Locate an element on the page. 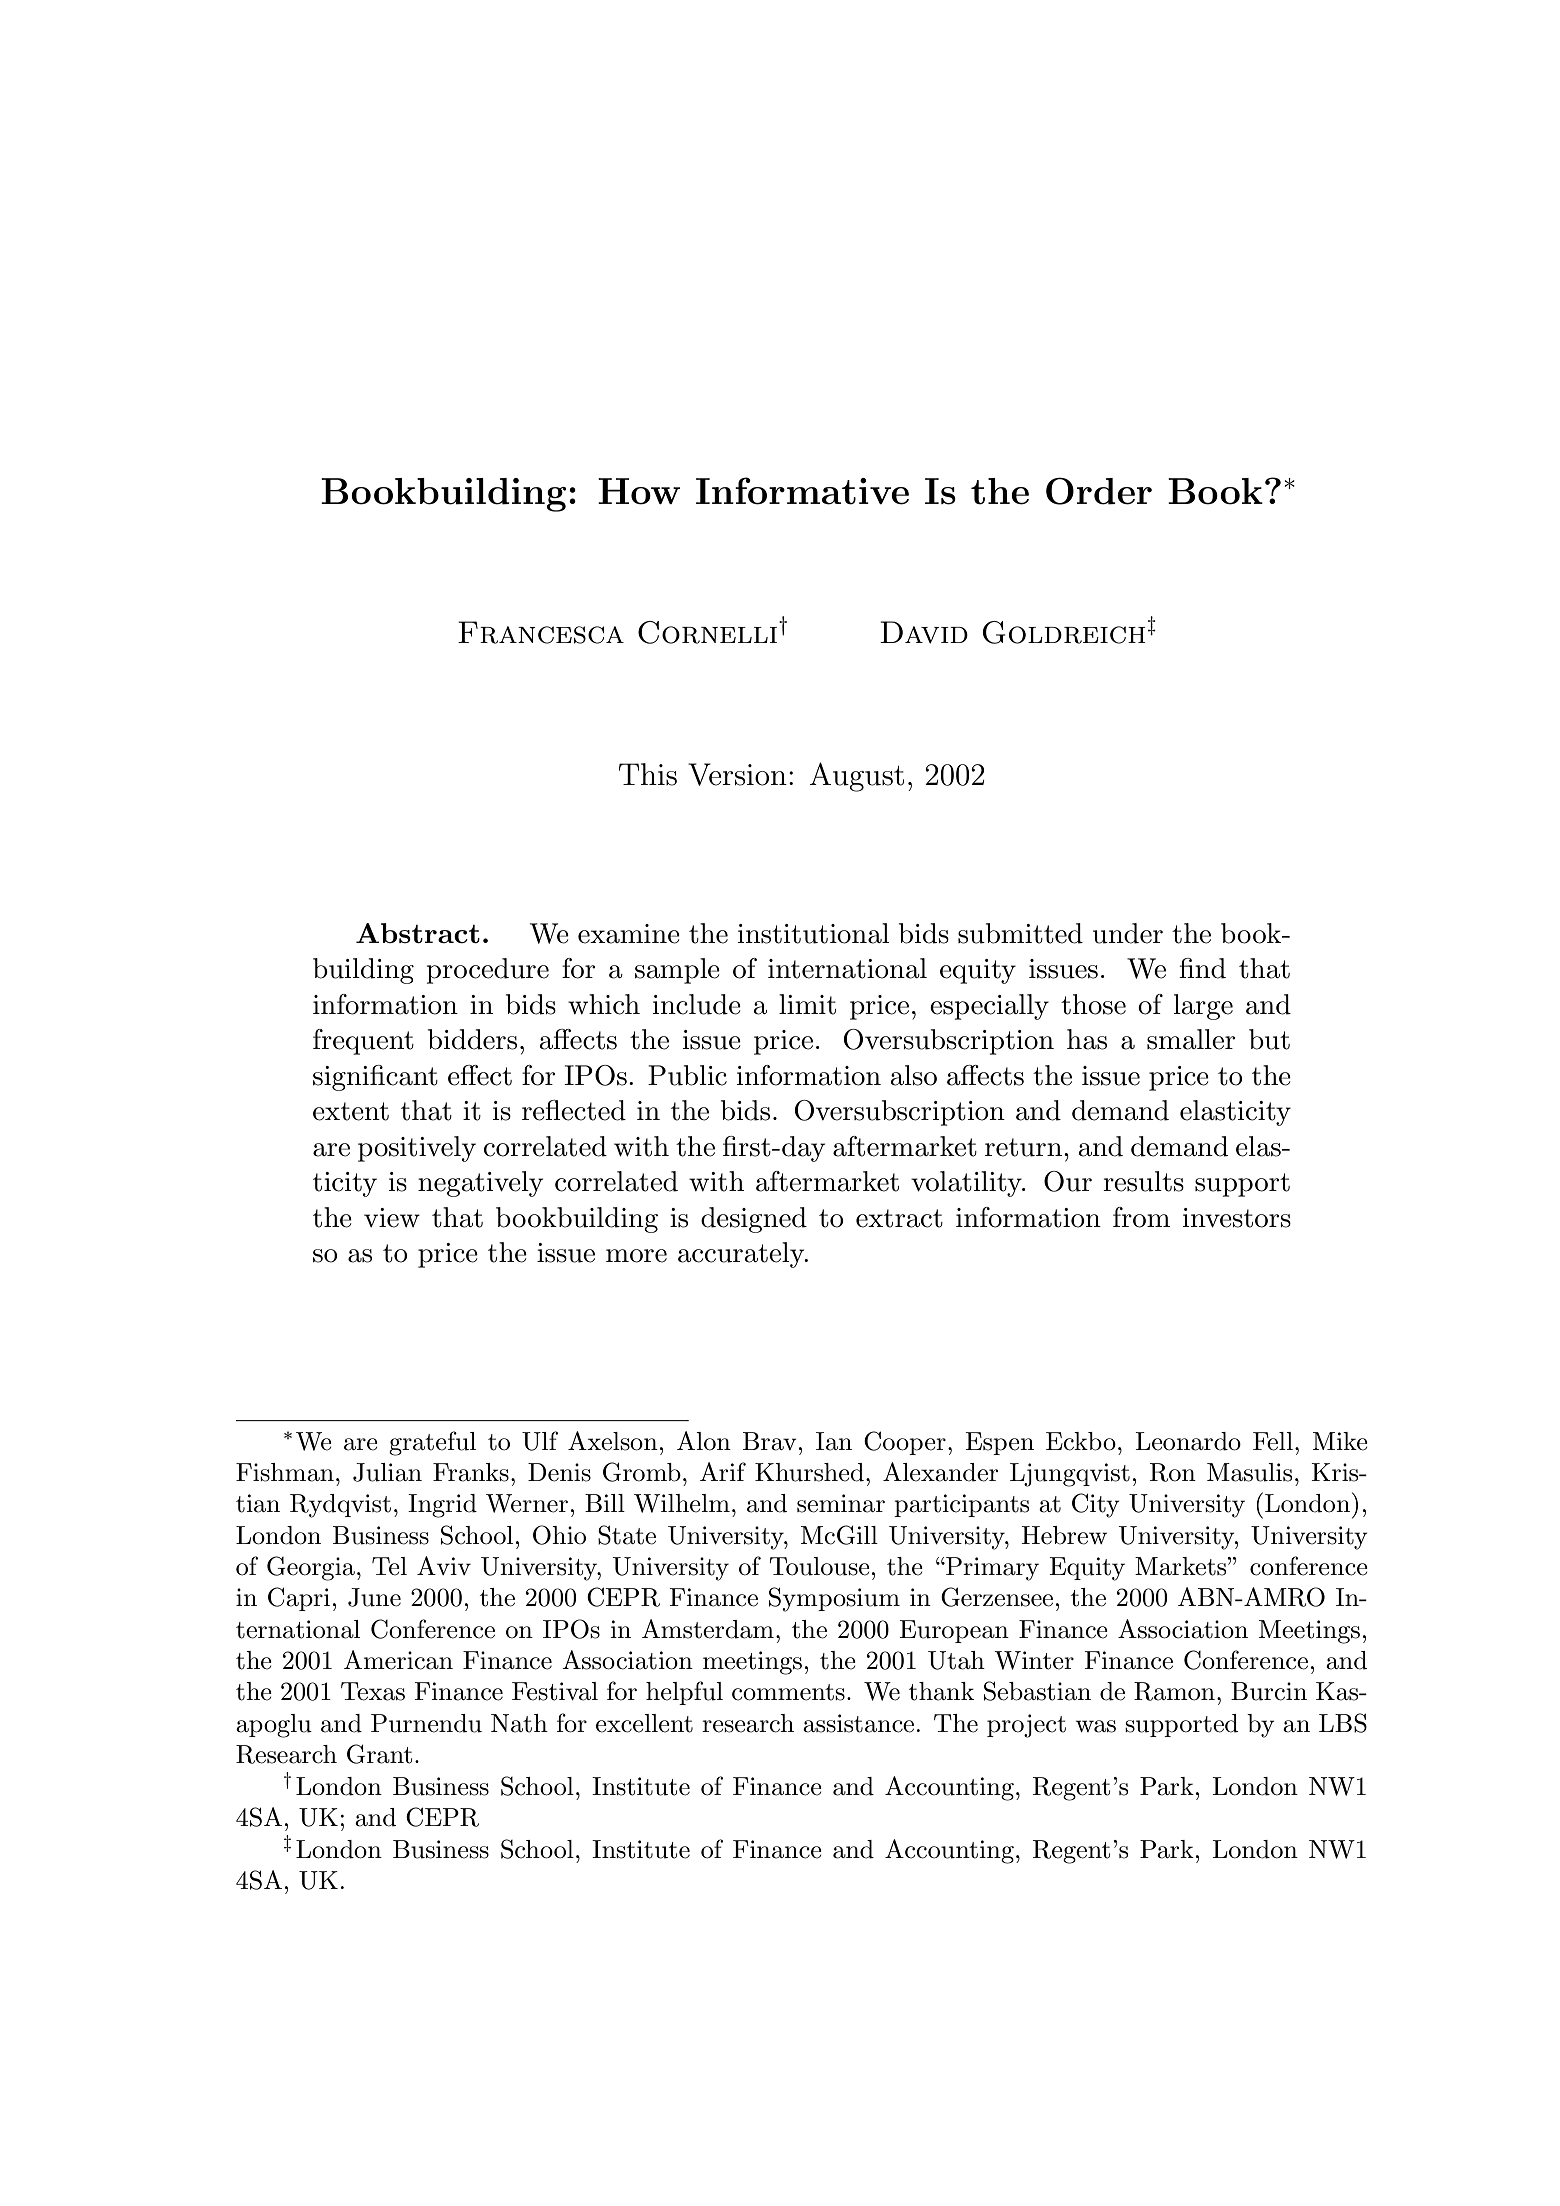  Order is located at coordinates (1099, 491).
